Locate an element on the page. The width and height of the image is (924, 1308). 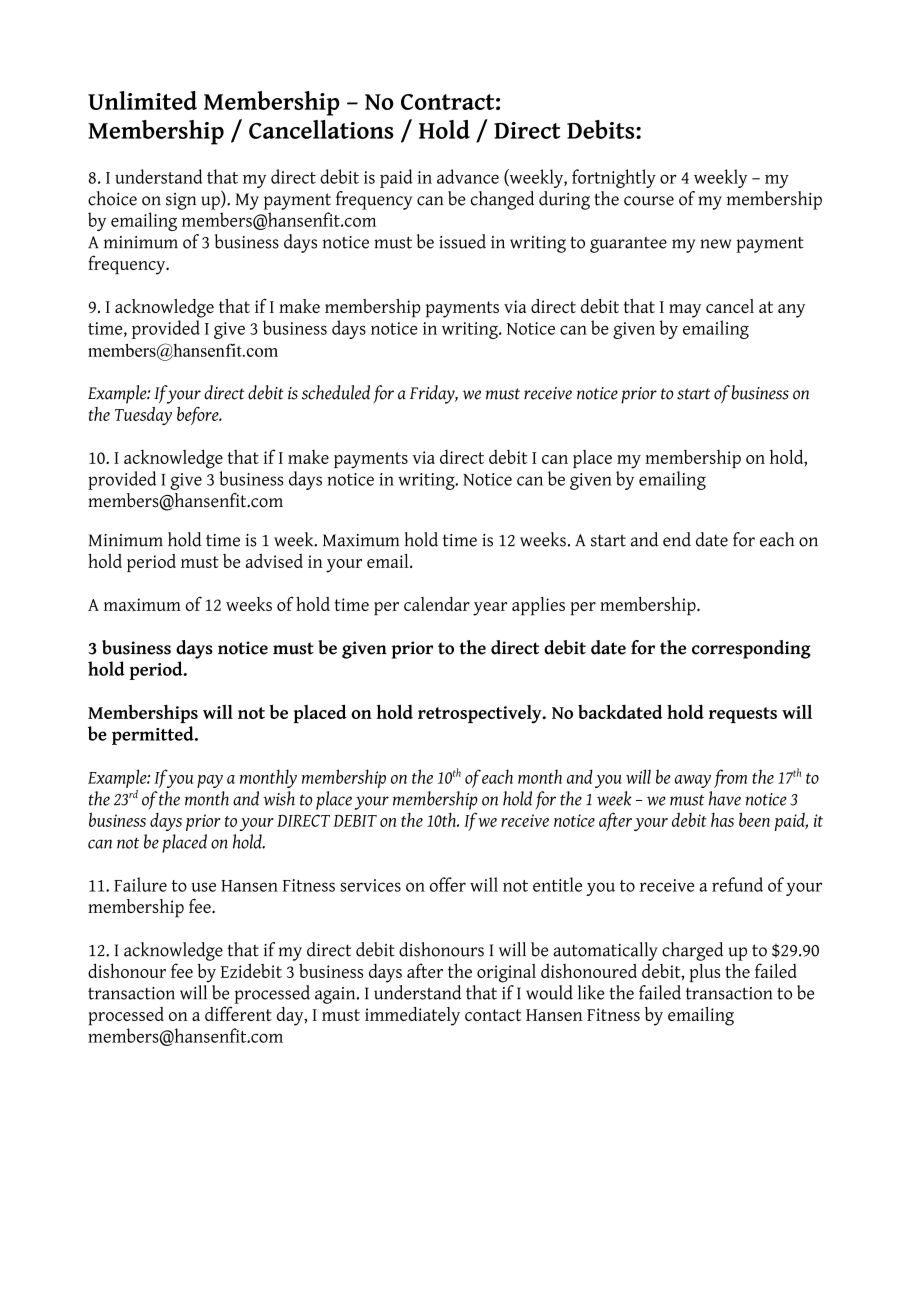
advance is located at coordinates (468, 176).
